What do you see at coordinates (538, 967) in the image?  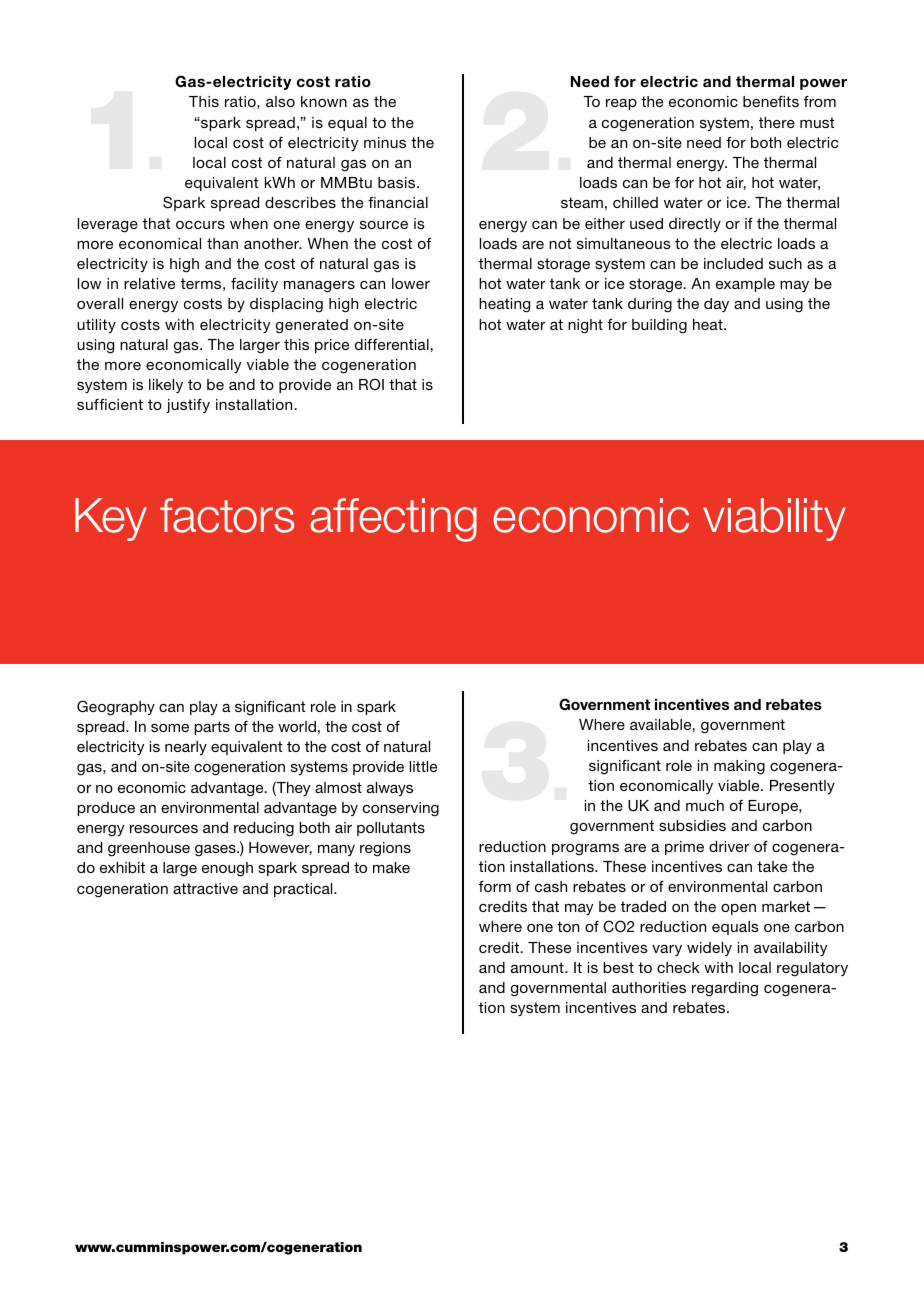 I see `amount` at bounding box center [538, 967].
